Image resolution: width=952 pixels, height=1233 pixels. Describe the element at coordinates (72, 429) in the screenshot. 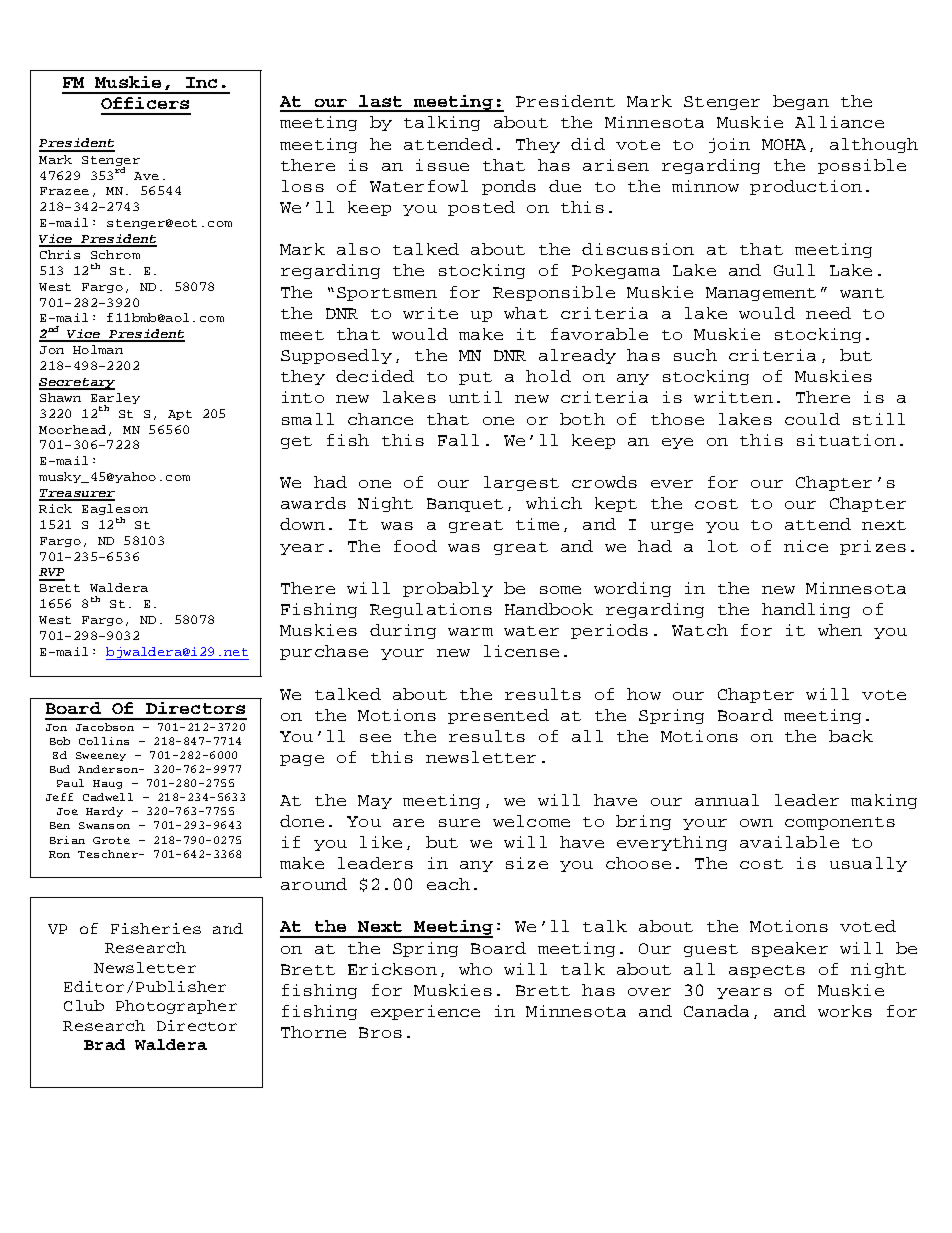

I see `Moorhead` at that location.
